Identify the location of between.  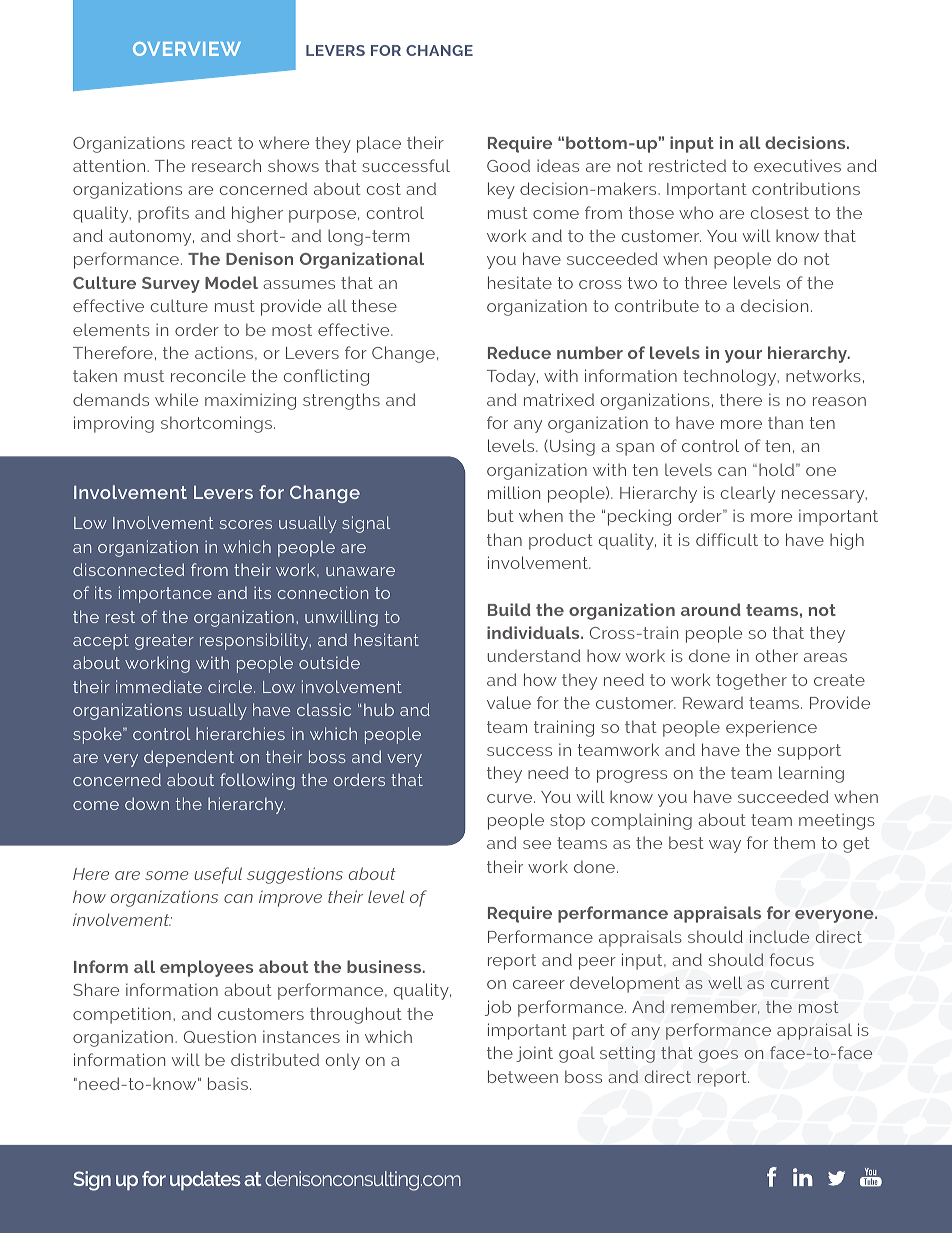
(523, 1076).
